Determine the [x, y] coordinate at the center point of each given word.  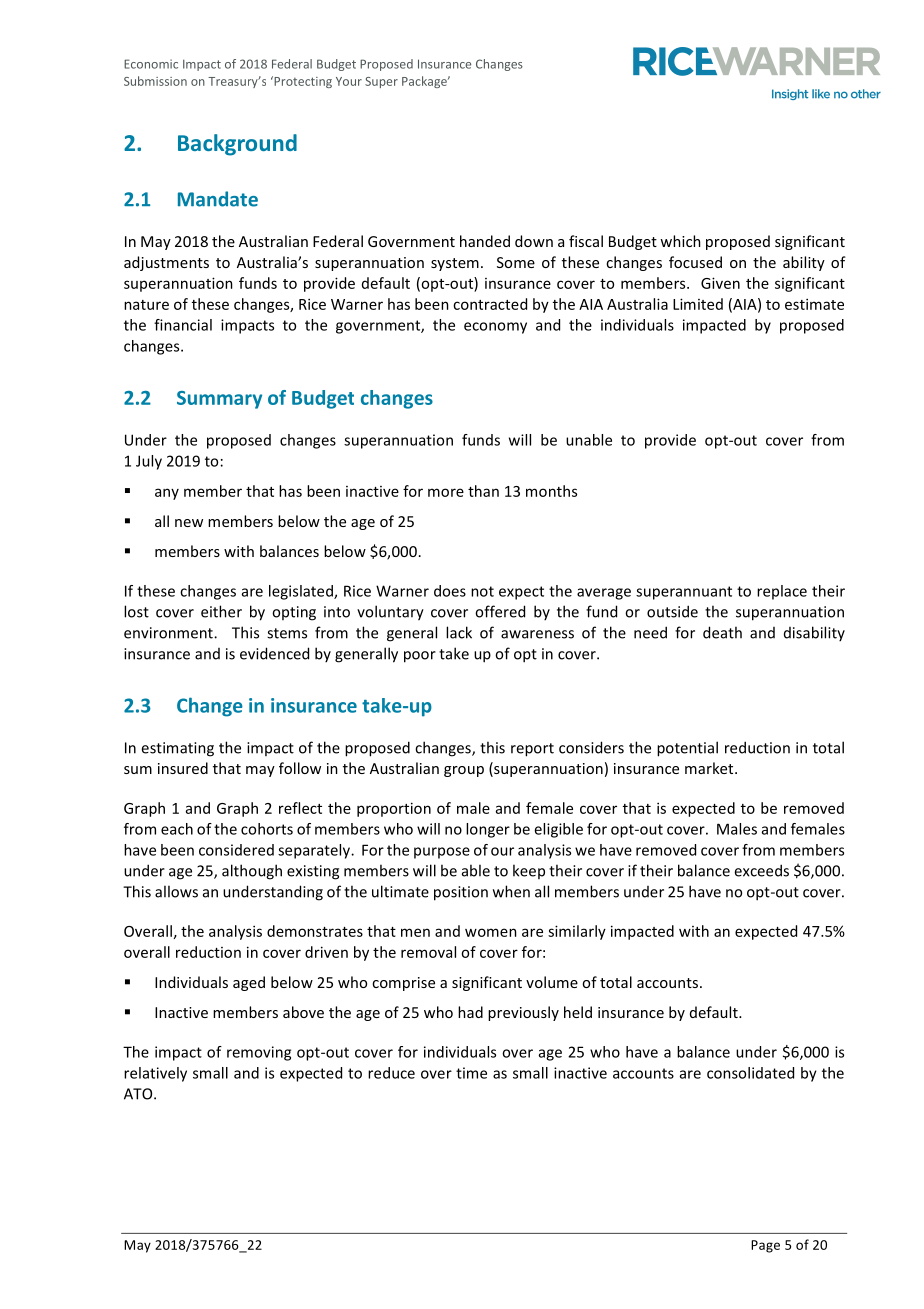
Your [349, 81]
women [491, 932]
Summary [219, 400]
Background [237, 145]
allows [176, 891]
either [221, 611]
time [471, 1073]
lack [459, 632]
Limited [698, 304]
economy [495, 328]
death [722, 632]
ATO [139, 1094]
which [680, 241]
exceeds [761, 870]
